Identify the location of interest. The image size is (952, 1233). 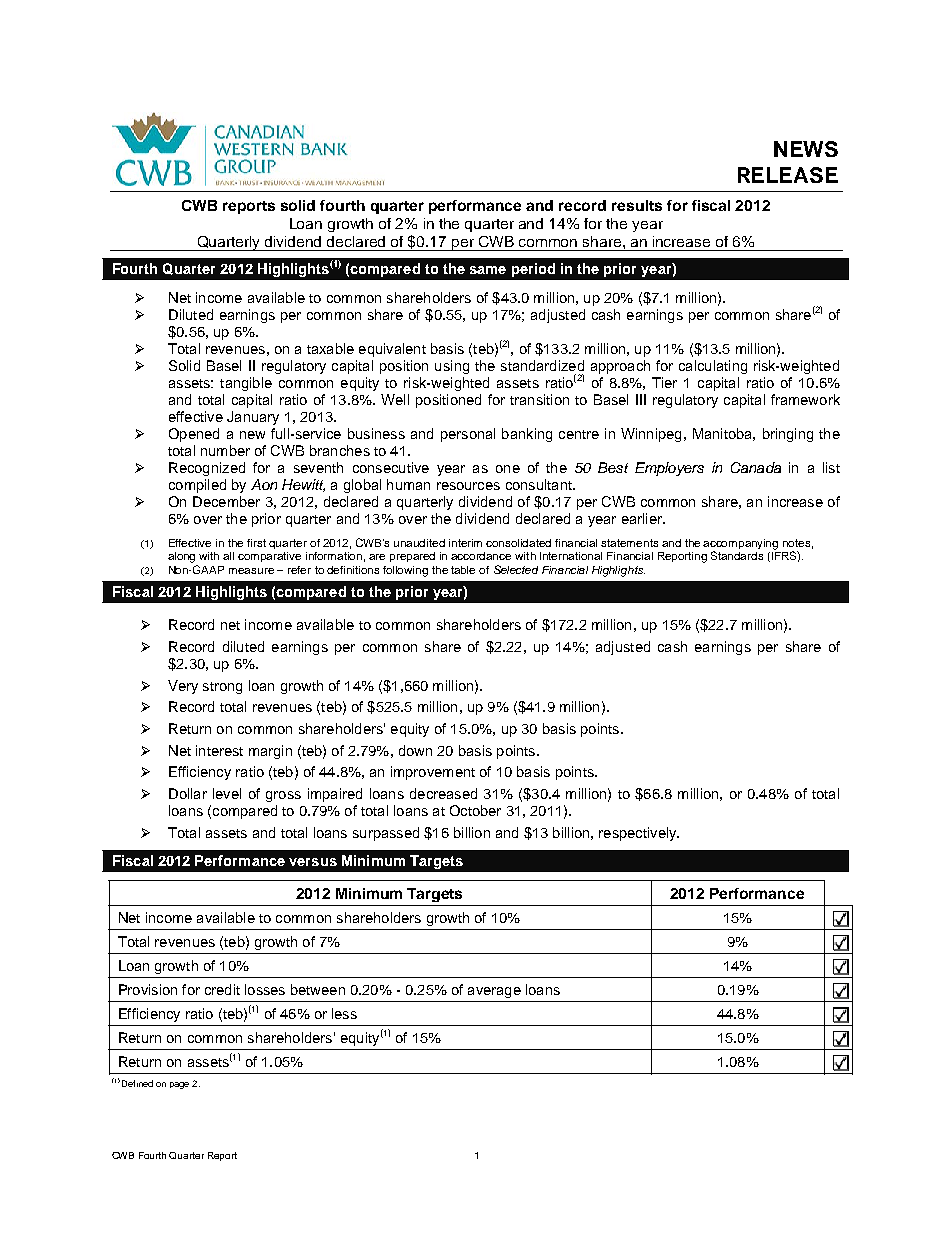
(219, 750).
